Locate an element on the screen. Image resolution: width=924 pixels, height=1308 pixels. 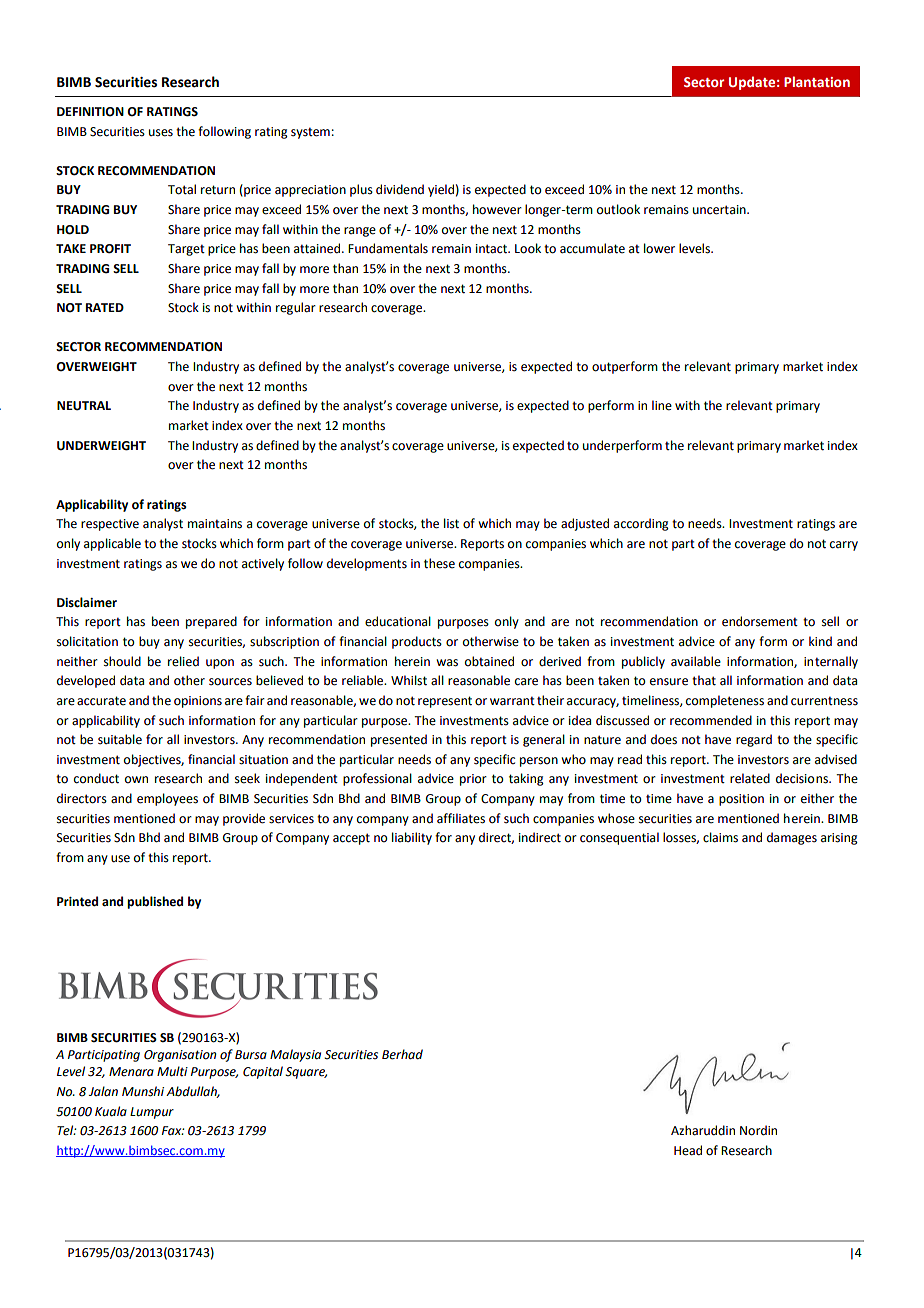
according is located at coordinates (641, 524).
